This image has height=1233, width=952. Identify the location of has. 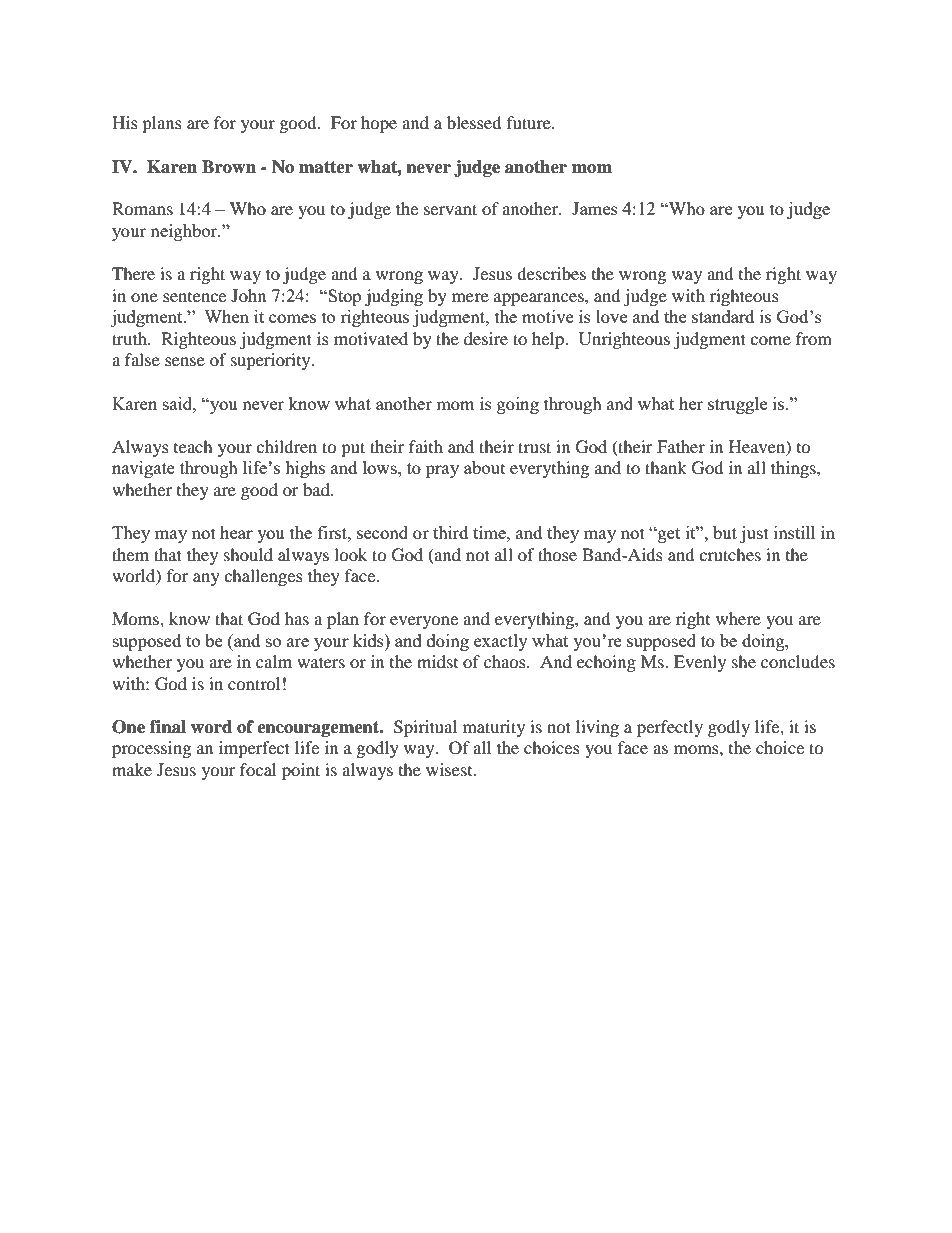
(297, 618).
